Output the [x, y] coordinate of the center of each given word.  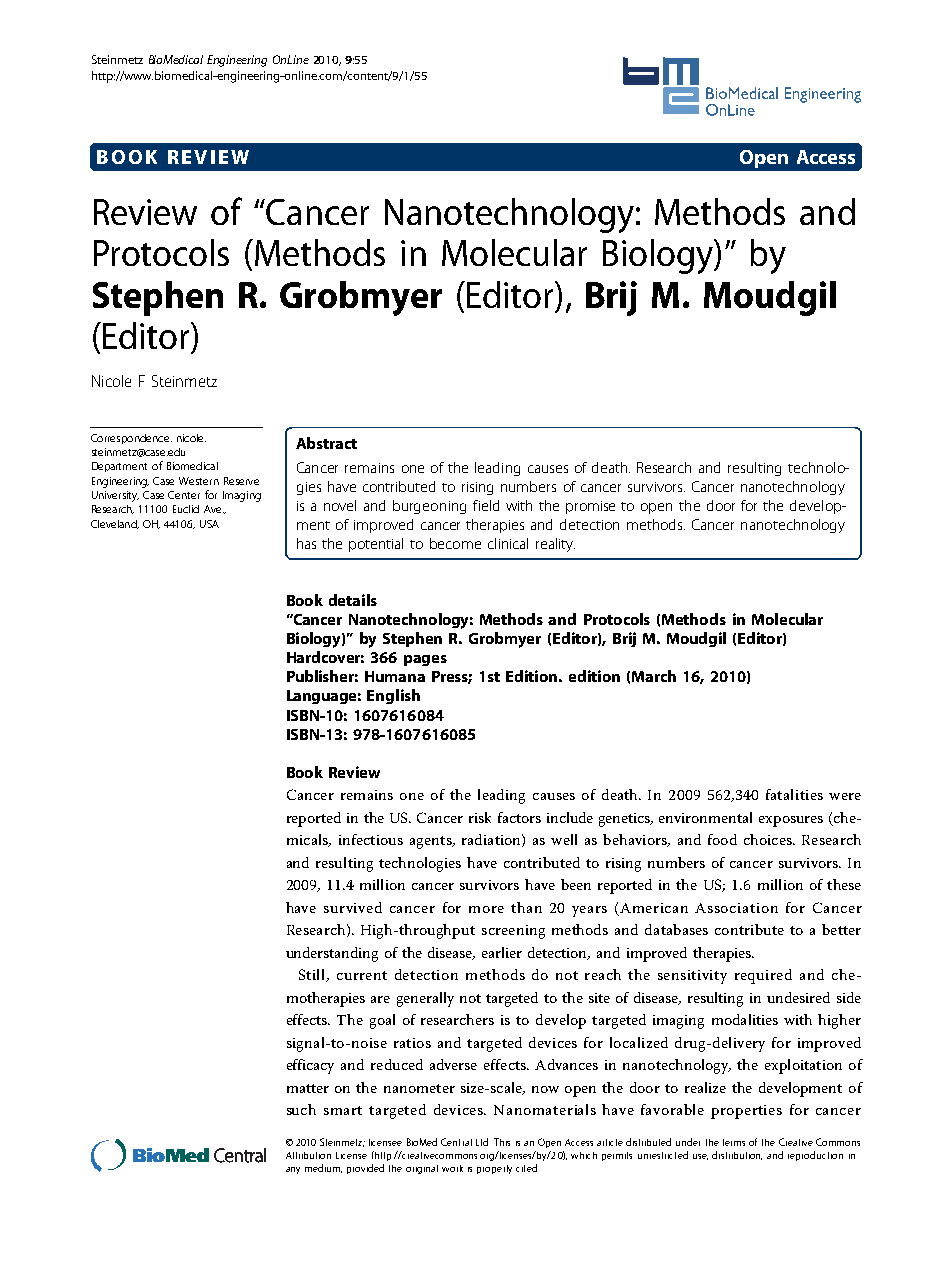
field [486, 505]
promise [590, 507]
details [353, 600]
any [293, 1170]
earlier [502, 952]
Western [199, 481]
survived [353, 907]
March [654, 676]
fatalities [794, 794]
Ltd [482, 1142]
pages [425, 660]
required [763, 976]
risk [480, 817]
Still [313, 975]
